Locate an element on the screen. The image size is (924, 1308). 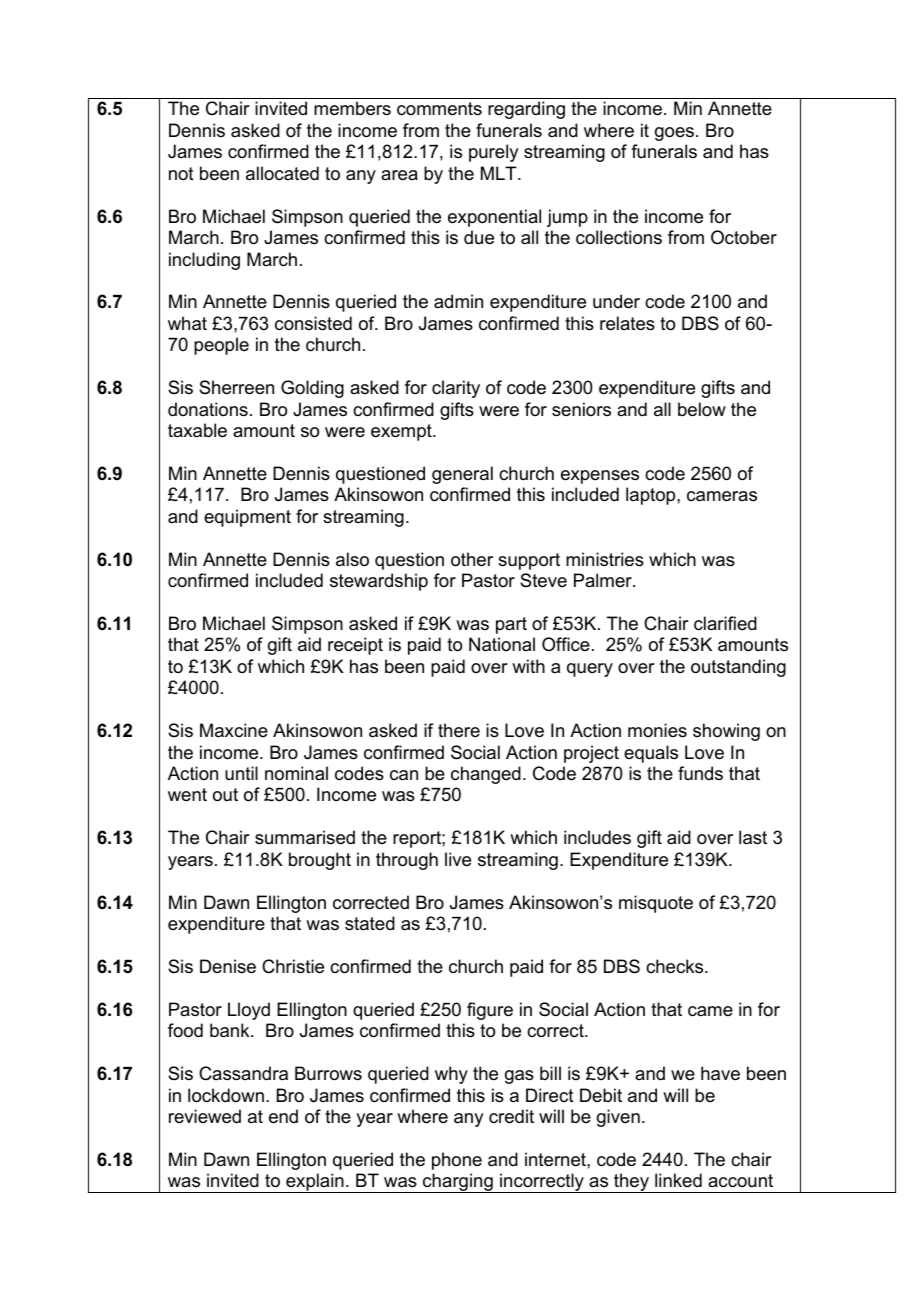
clarified is located at coordinates (725, 623).
